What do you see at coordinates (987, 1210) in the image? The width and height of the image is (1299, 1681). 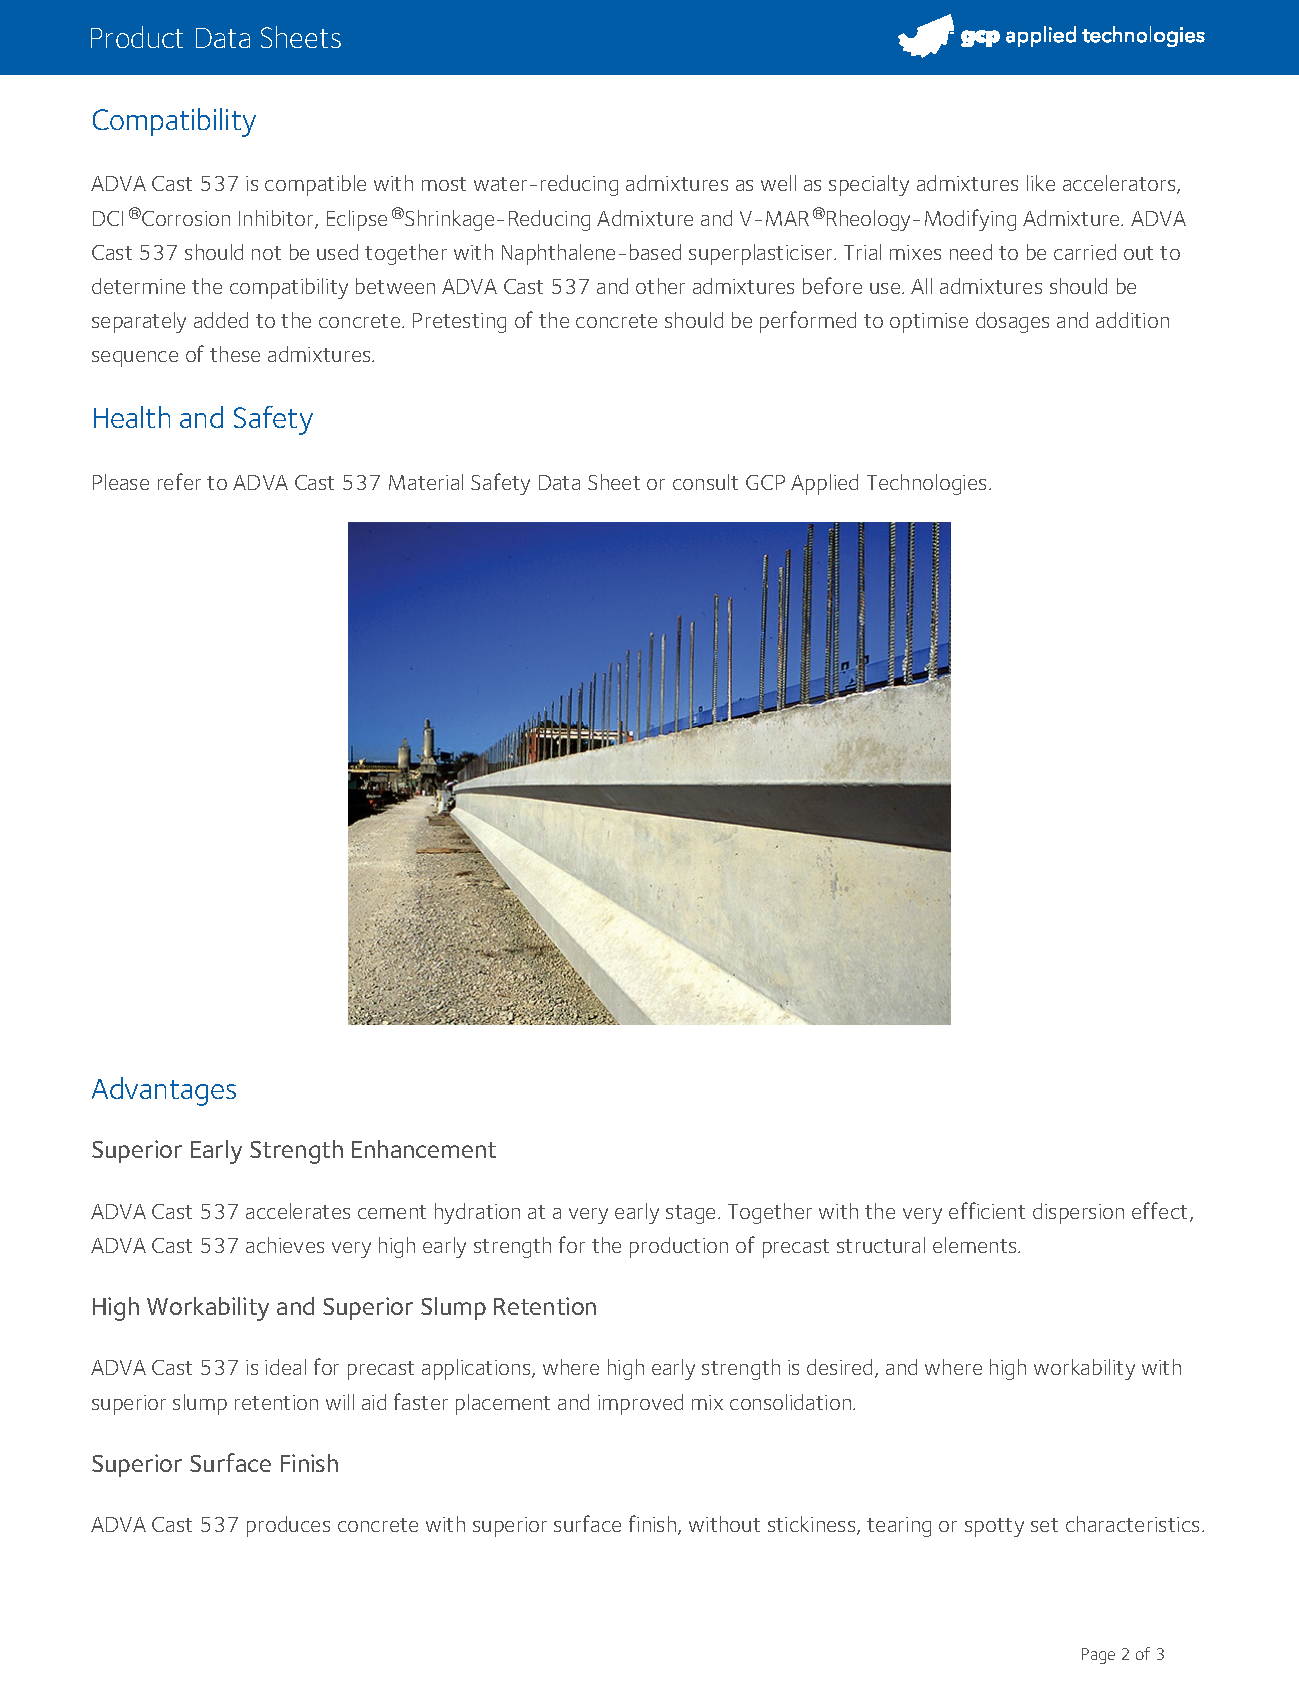 I see `efficient` at bounding box center [987, 1210].
